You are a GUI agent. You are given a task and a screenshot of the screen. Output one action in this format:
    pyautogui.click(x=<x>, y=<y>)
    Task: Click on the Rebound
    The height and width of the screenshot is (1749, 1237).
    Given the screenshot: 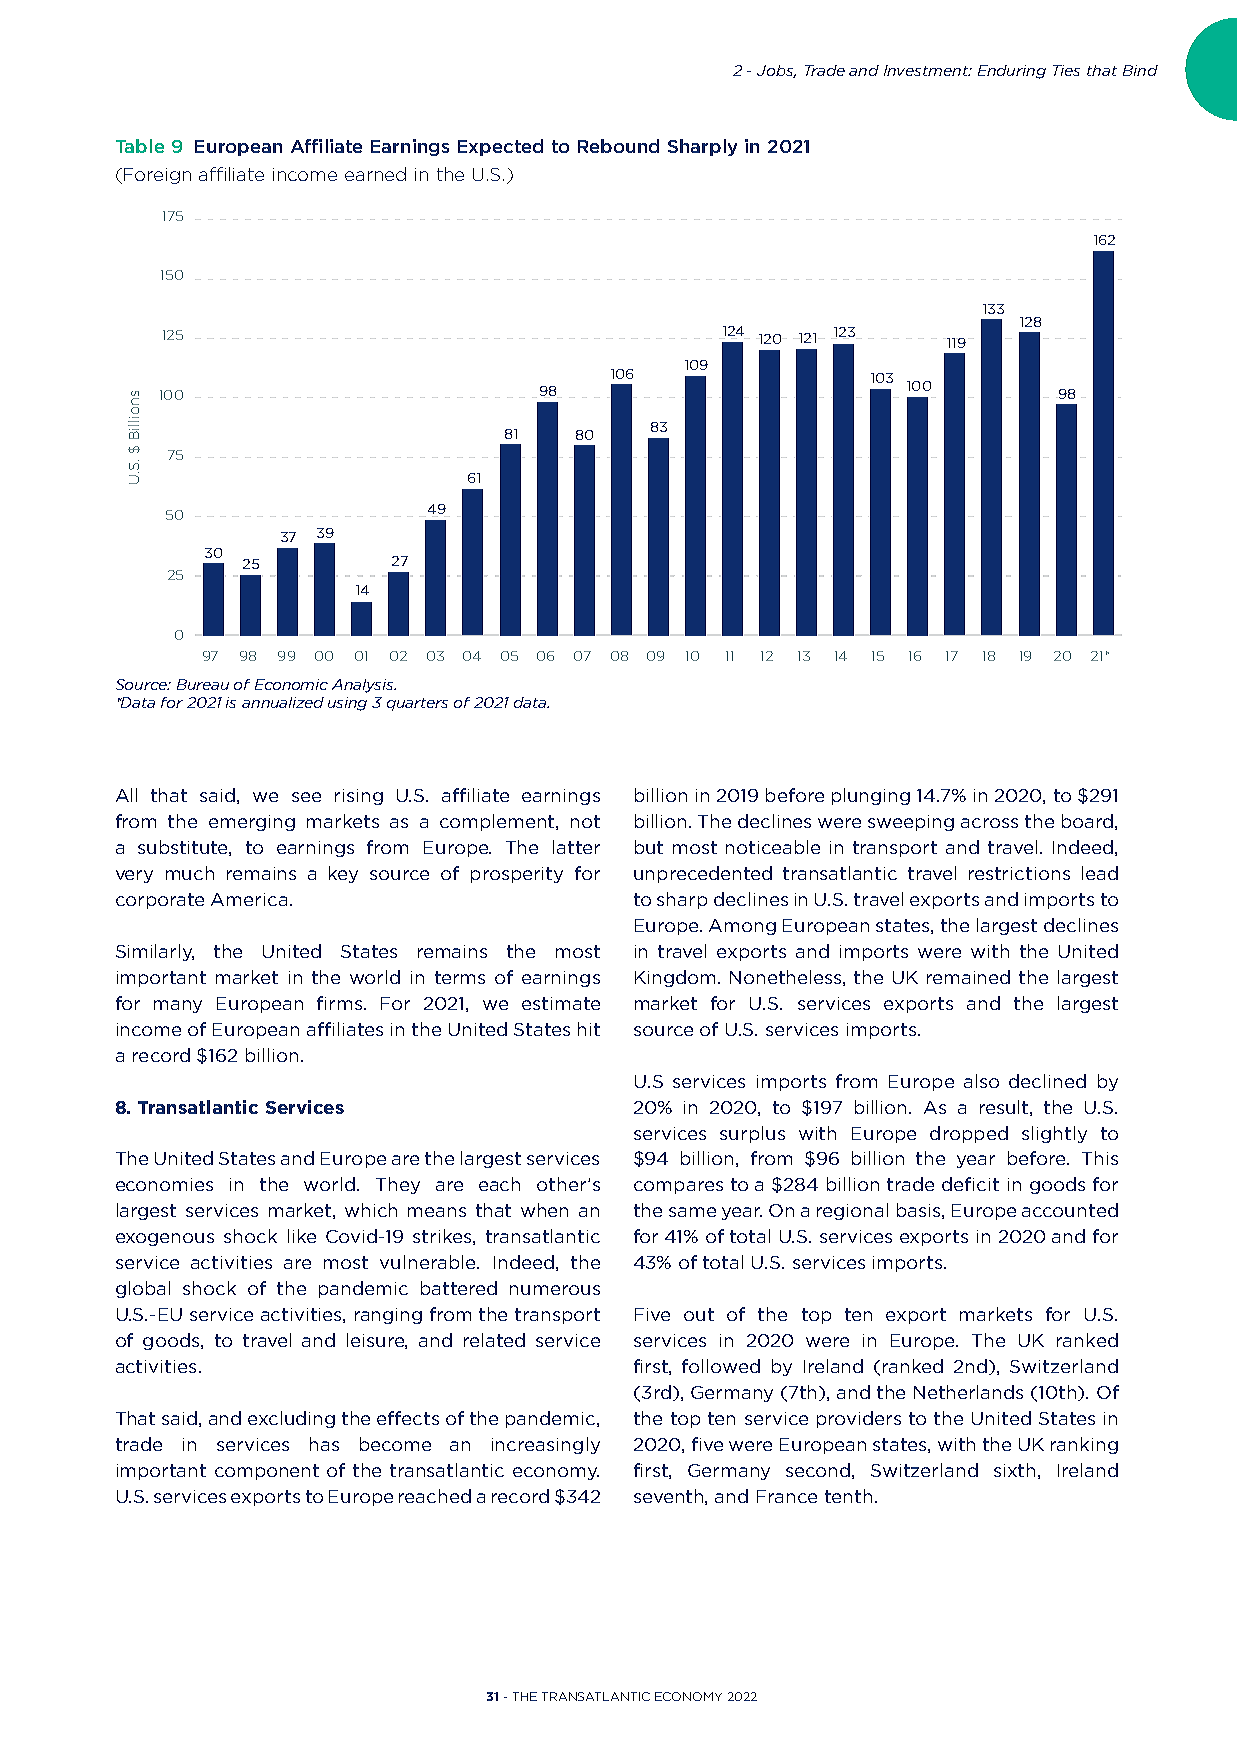 What is the action you would take?
    pyautogui.click(x=618, y=146)
